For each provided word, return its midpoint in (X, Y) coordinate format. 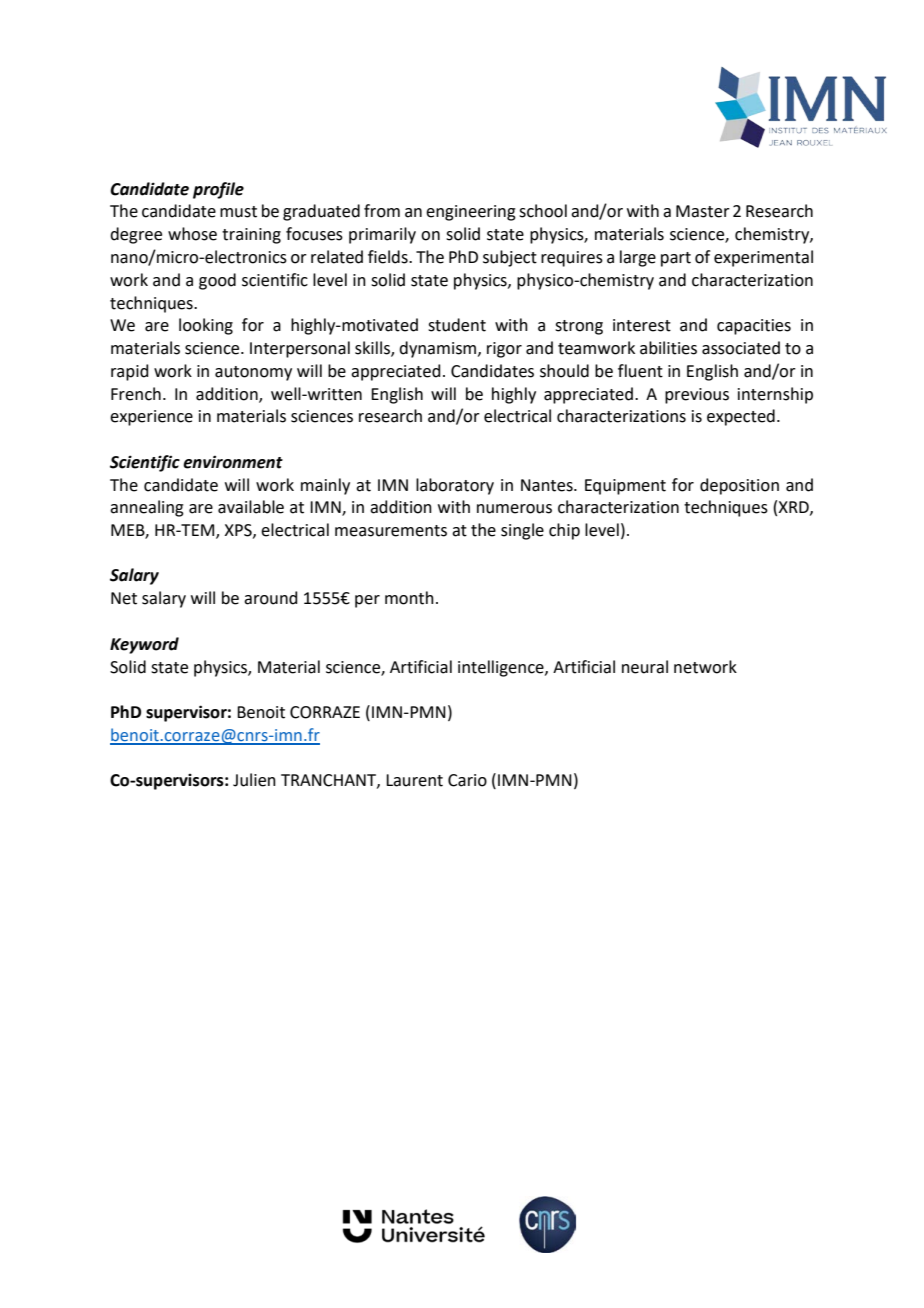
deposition (739, 486)
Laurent (414, 780)
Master (703, 211)
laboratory (455, 486)
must (238, 212)
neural (645, 667)
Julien (254, 780)
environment (233, 462)
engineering (471, 213)
